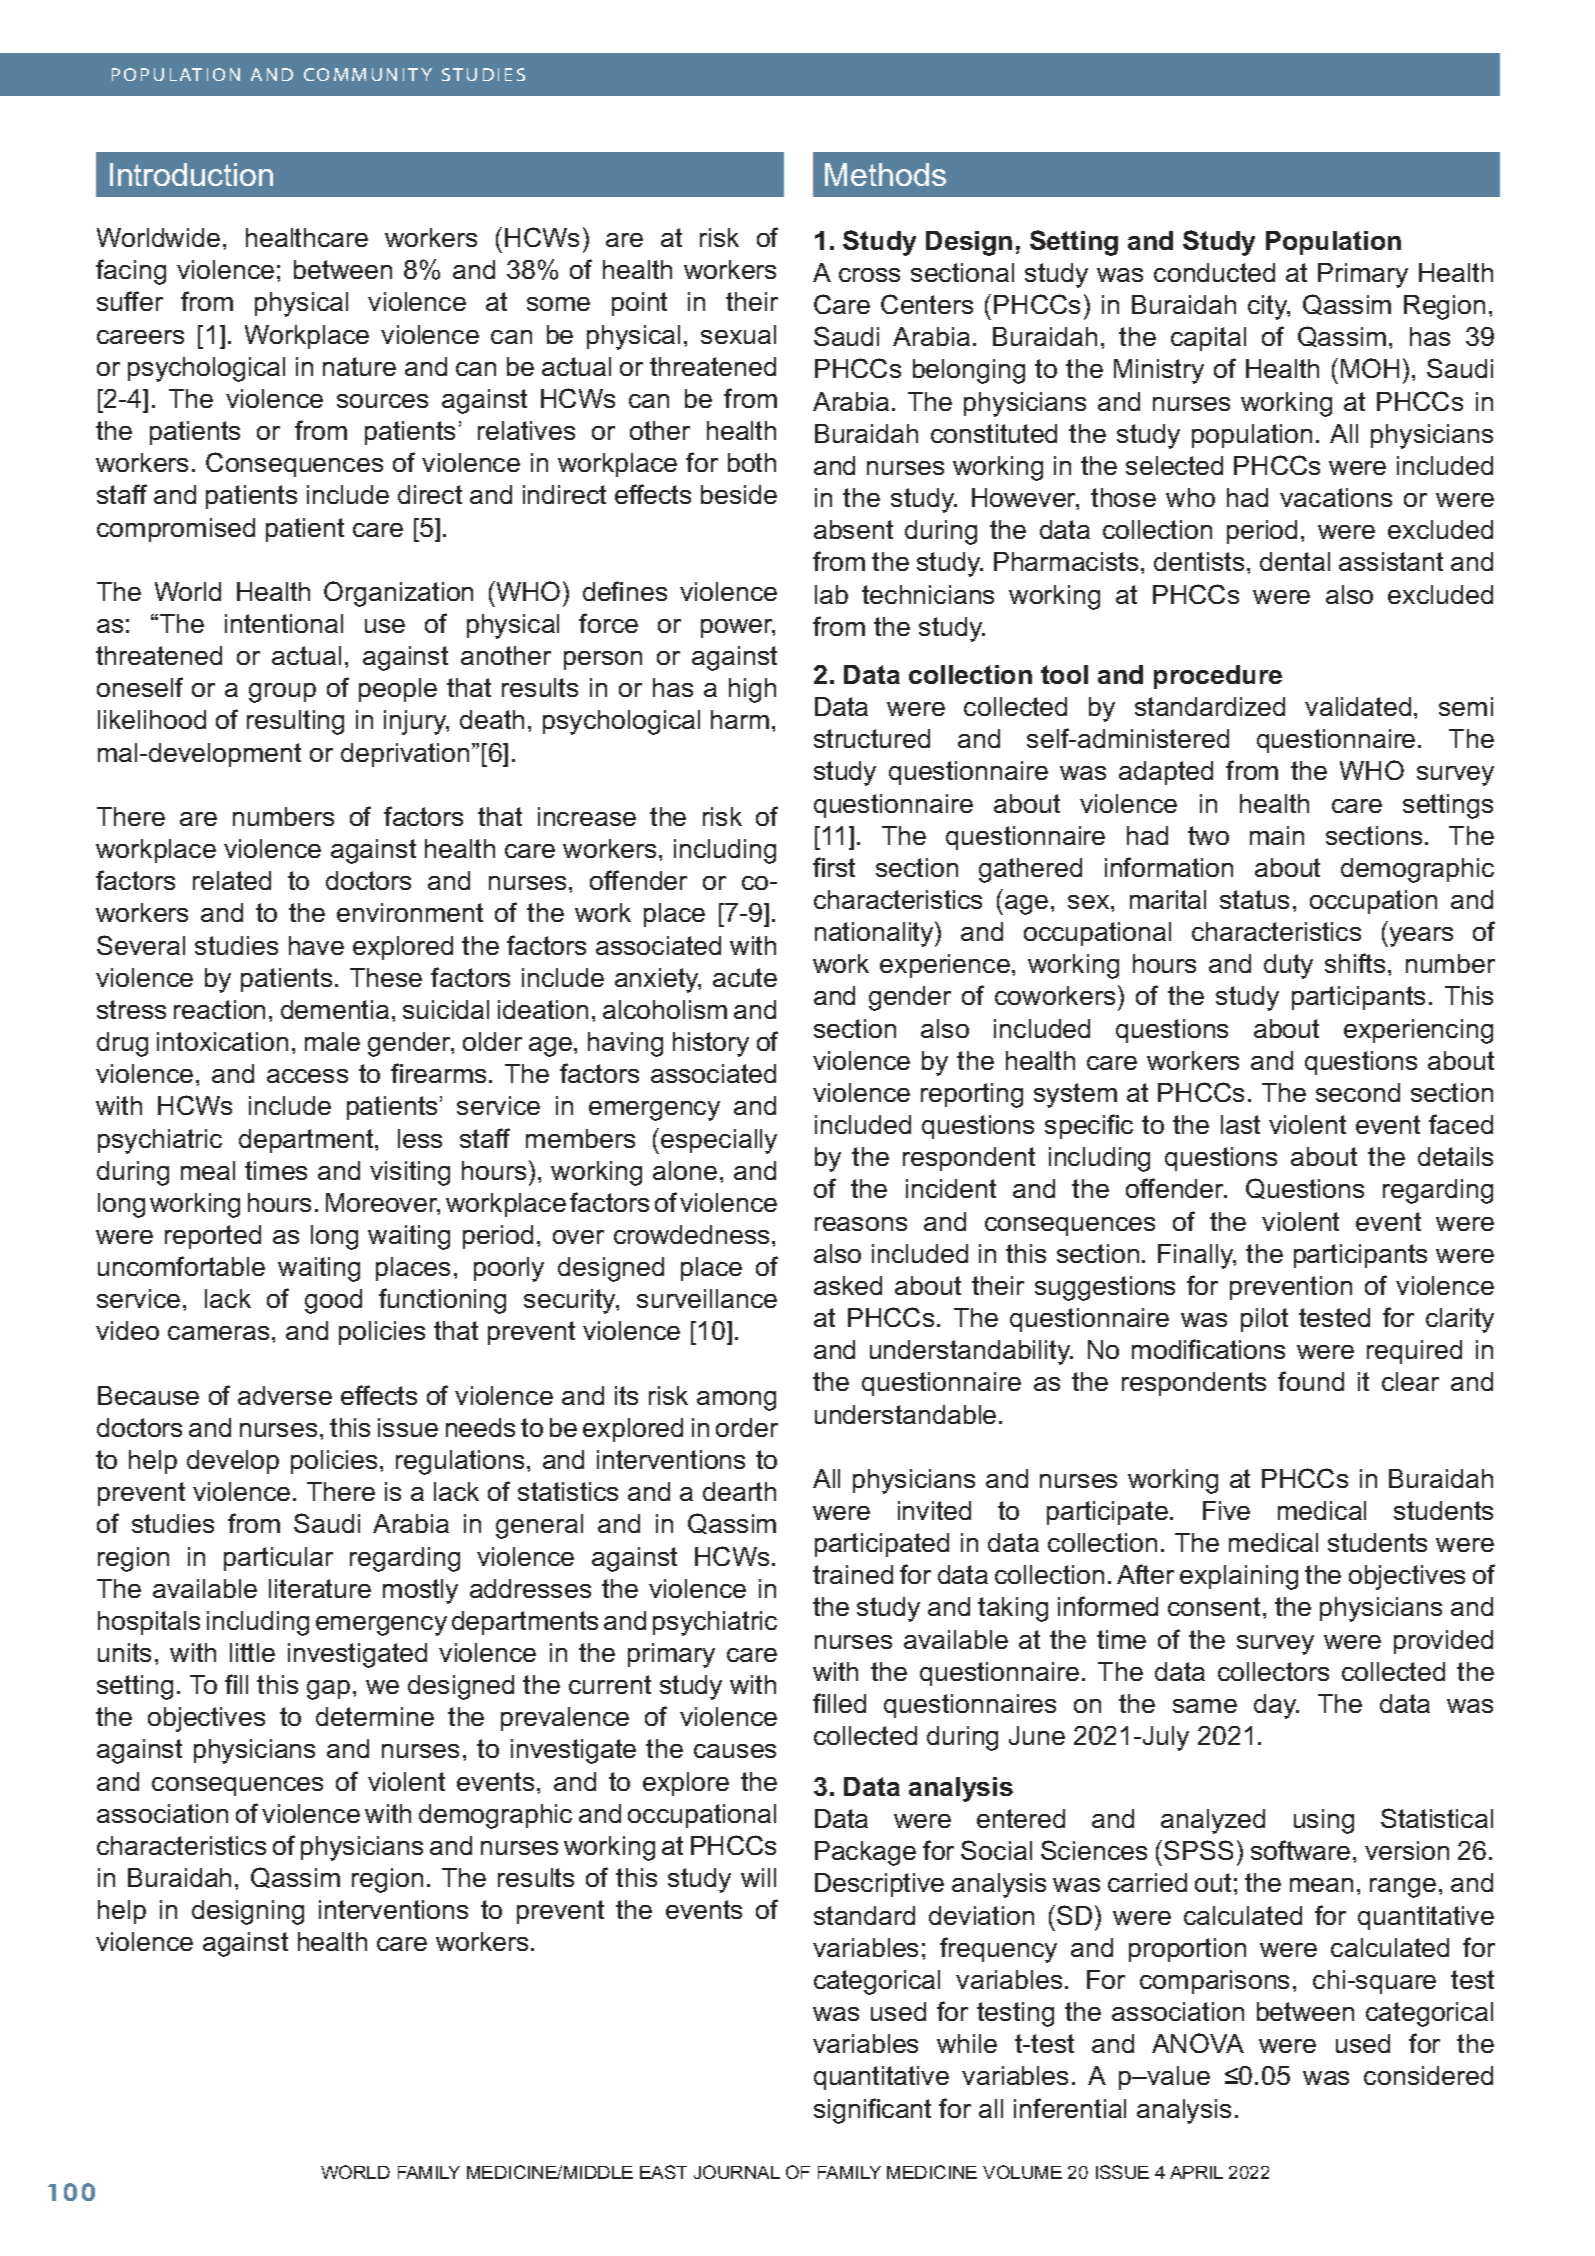 The image size is (1595, 2256). I want to click on significant, so click(872, 2111).
